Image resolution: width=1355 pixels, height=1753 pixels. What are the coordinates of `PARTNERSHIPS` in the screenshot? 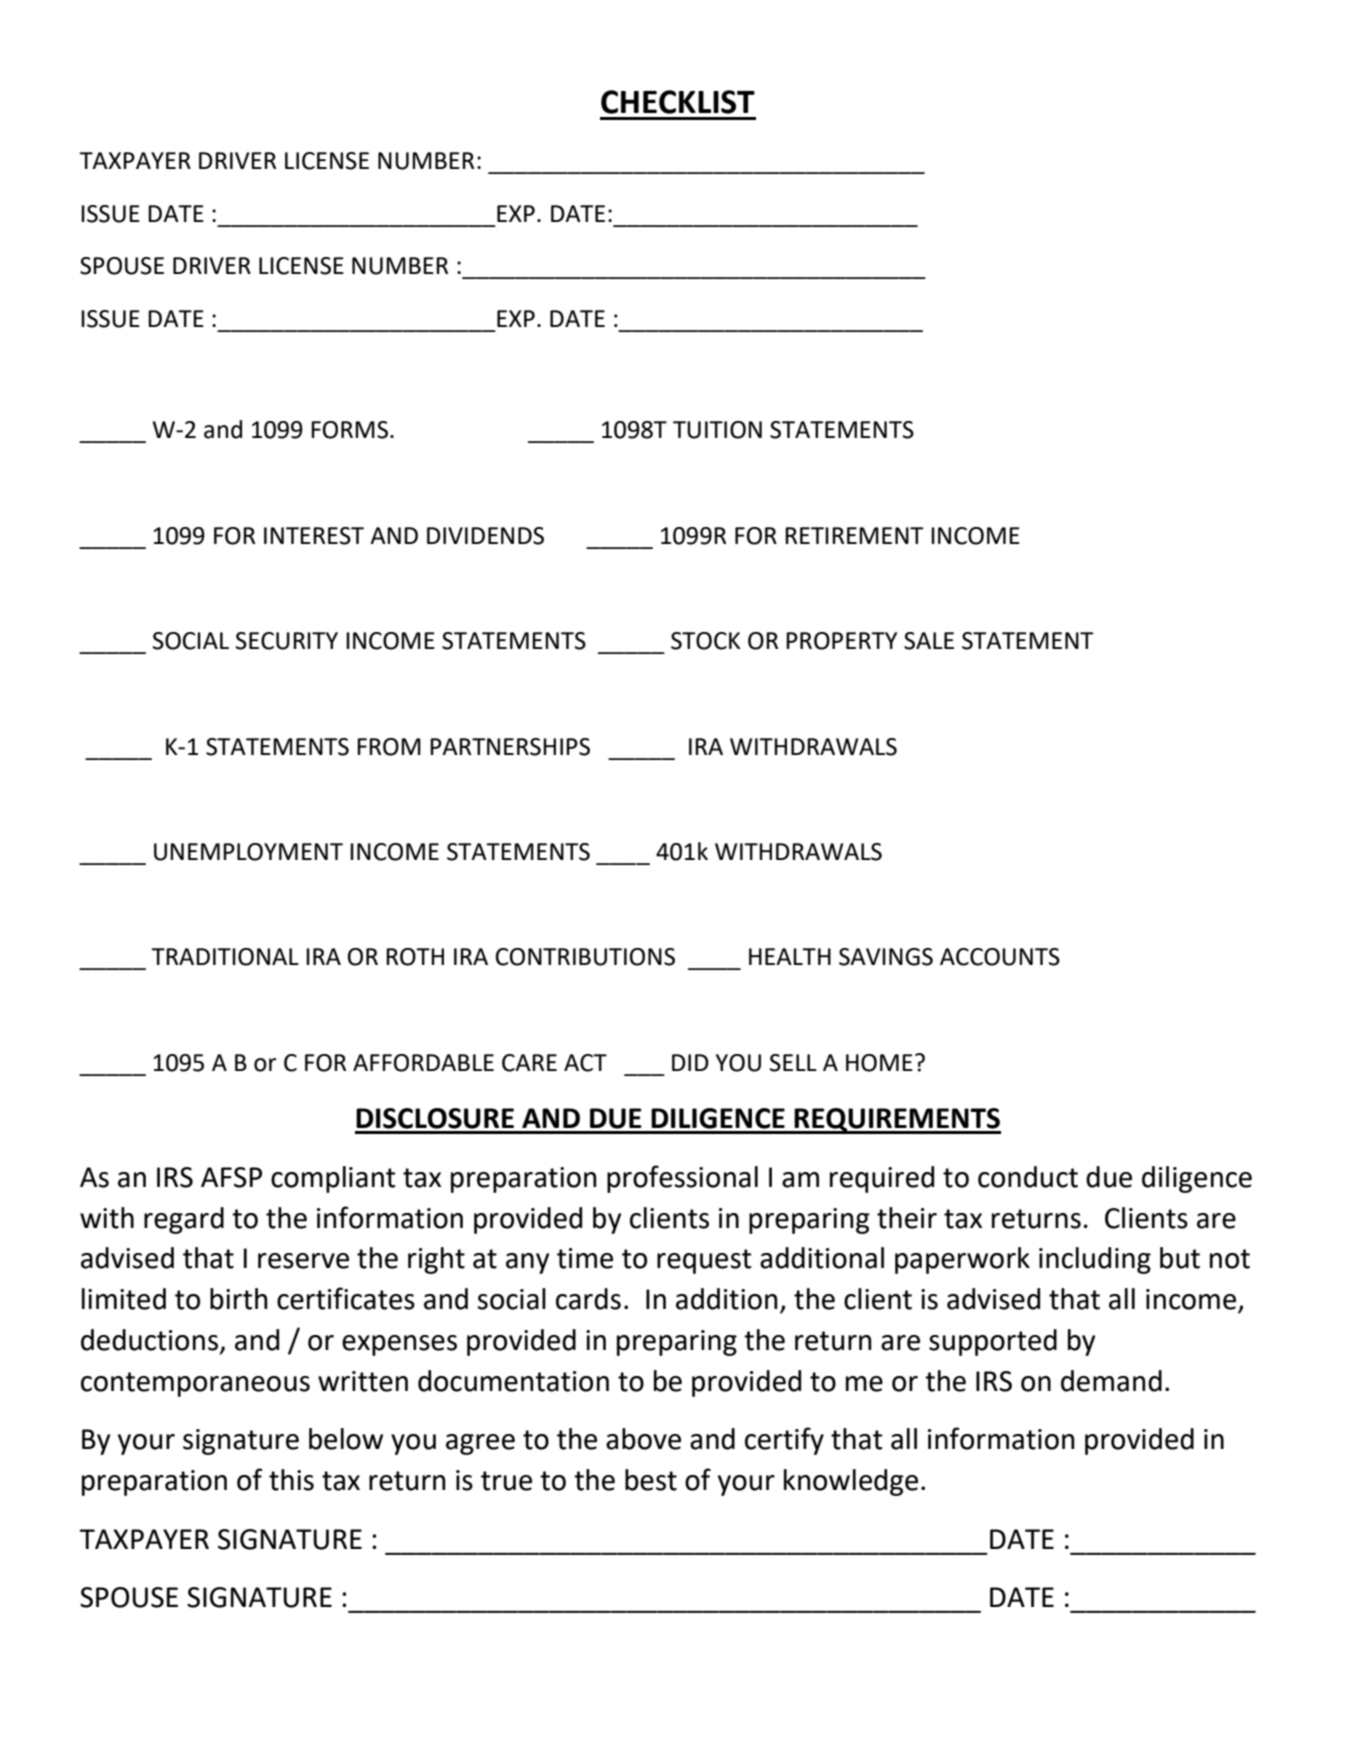 It's located at (510, 747).
